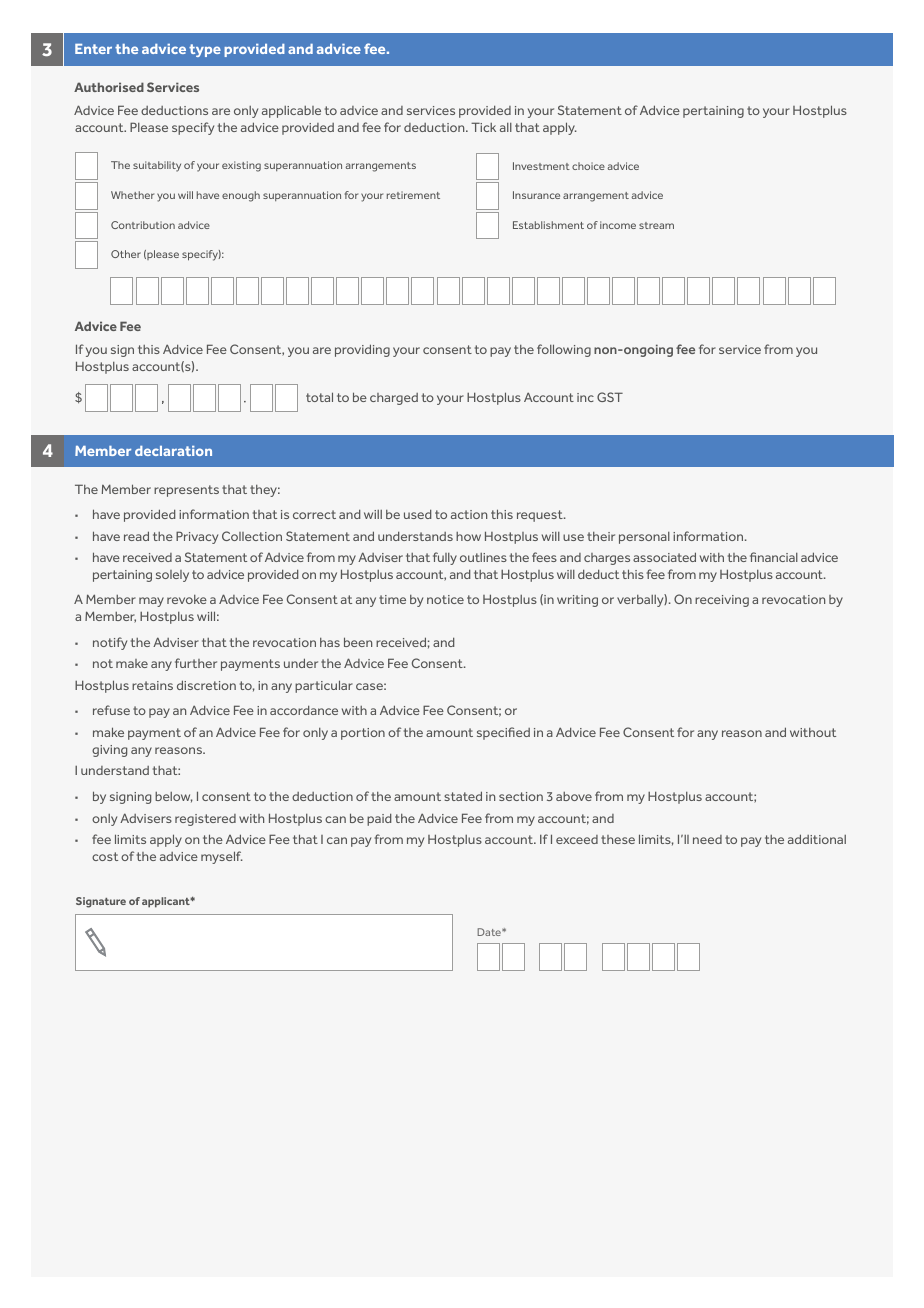 Image resolution: width=924 pixels, height=1308 pixels. Describe the element at coordinates (205, 820) in the image. I see `registered` at that location.
